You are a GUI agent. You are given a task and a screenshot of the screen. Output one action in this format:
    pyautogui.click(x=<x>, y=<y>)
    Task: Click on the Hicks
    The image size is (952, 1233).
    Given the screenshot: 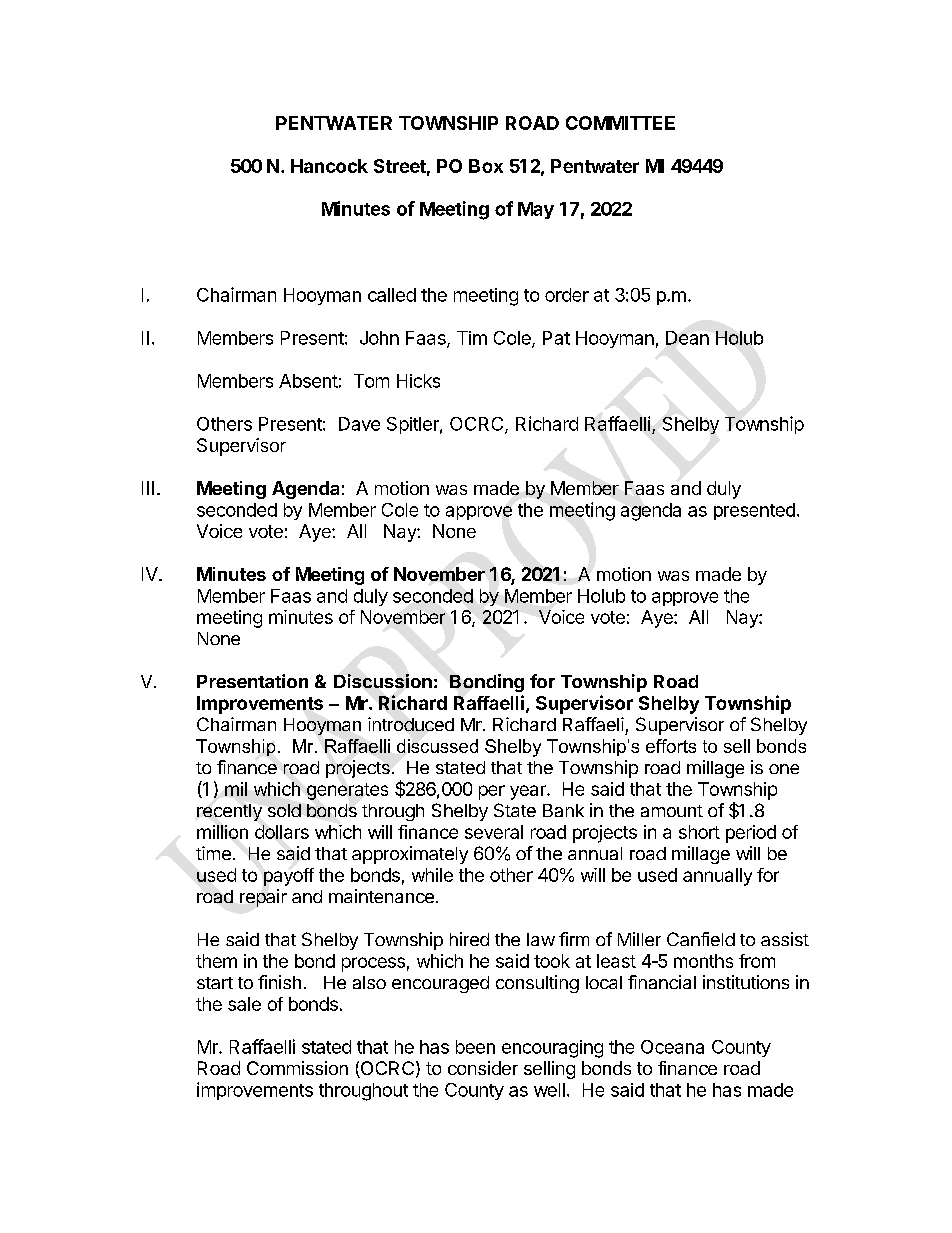 What is the action you would take?
    pyautogui.click(x=418, y=381)
